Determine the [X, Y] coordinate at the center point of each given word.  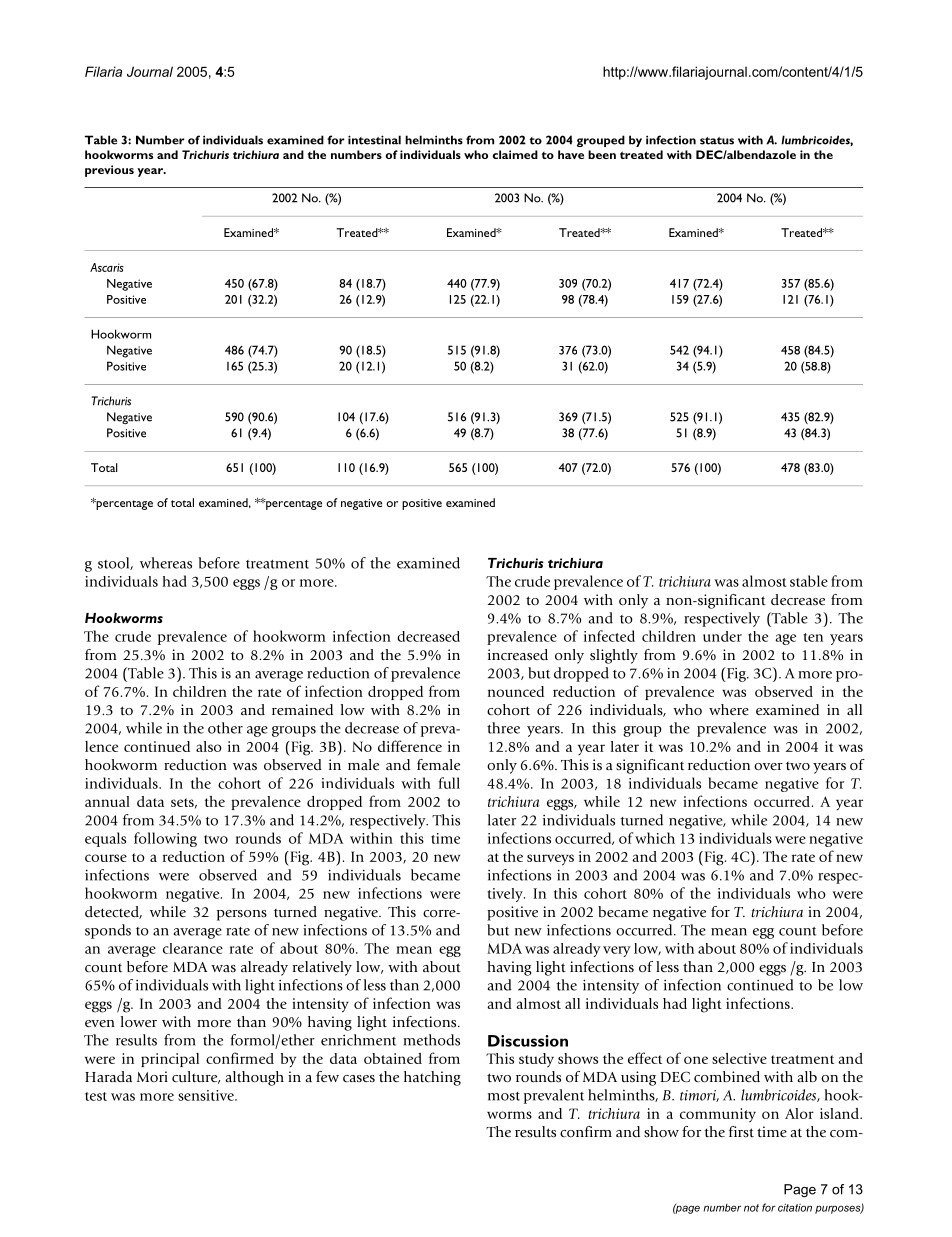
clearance [193, 948]
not [751, 1208]
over [768, 766]
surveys [550, 860]
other [225, 728]
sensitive [207, 1095]
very [617, 951]
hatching [432, 1078]
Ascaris [107, 267]
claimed [515, 154]
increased [518, 655]
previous [109, 171]
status [717, 141]
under [722, 636]
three [503, 728]
